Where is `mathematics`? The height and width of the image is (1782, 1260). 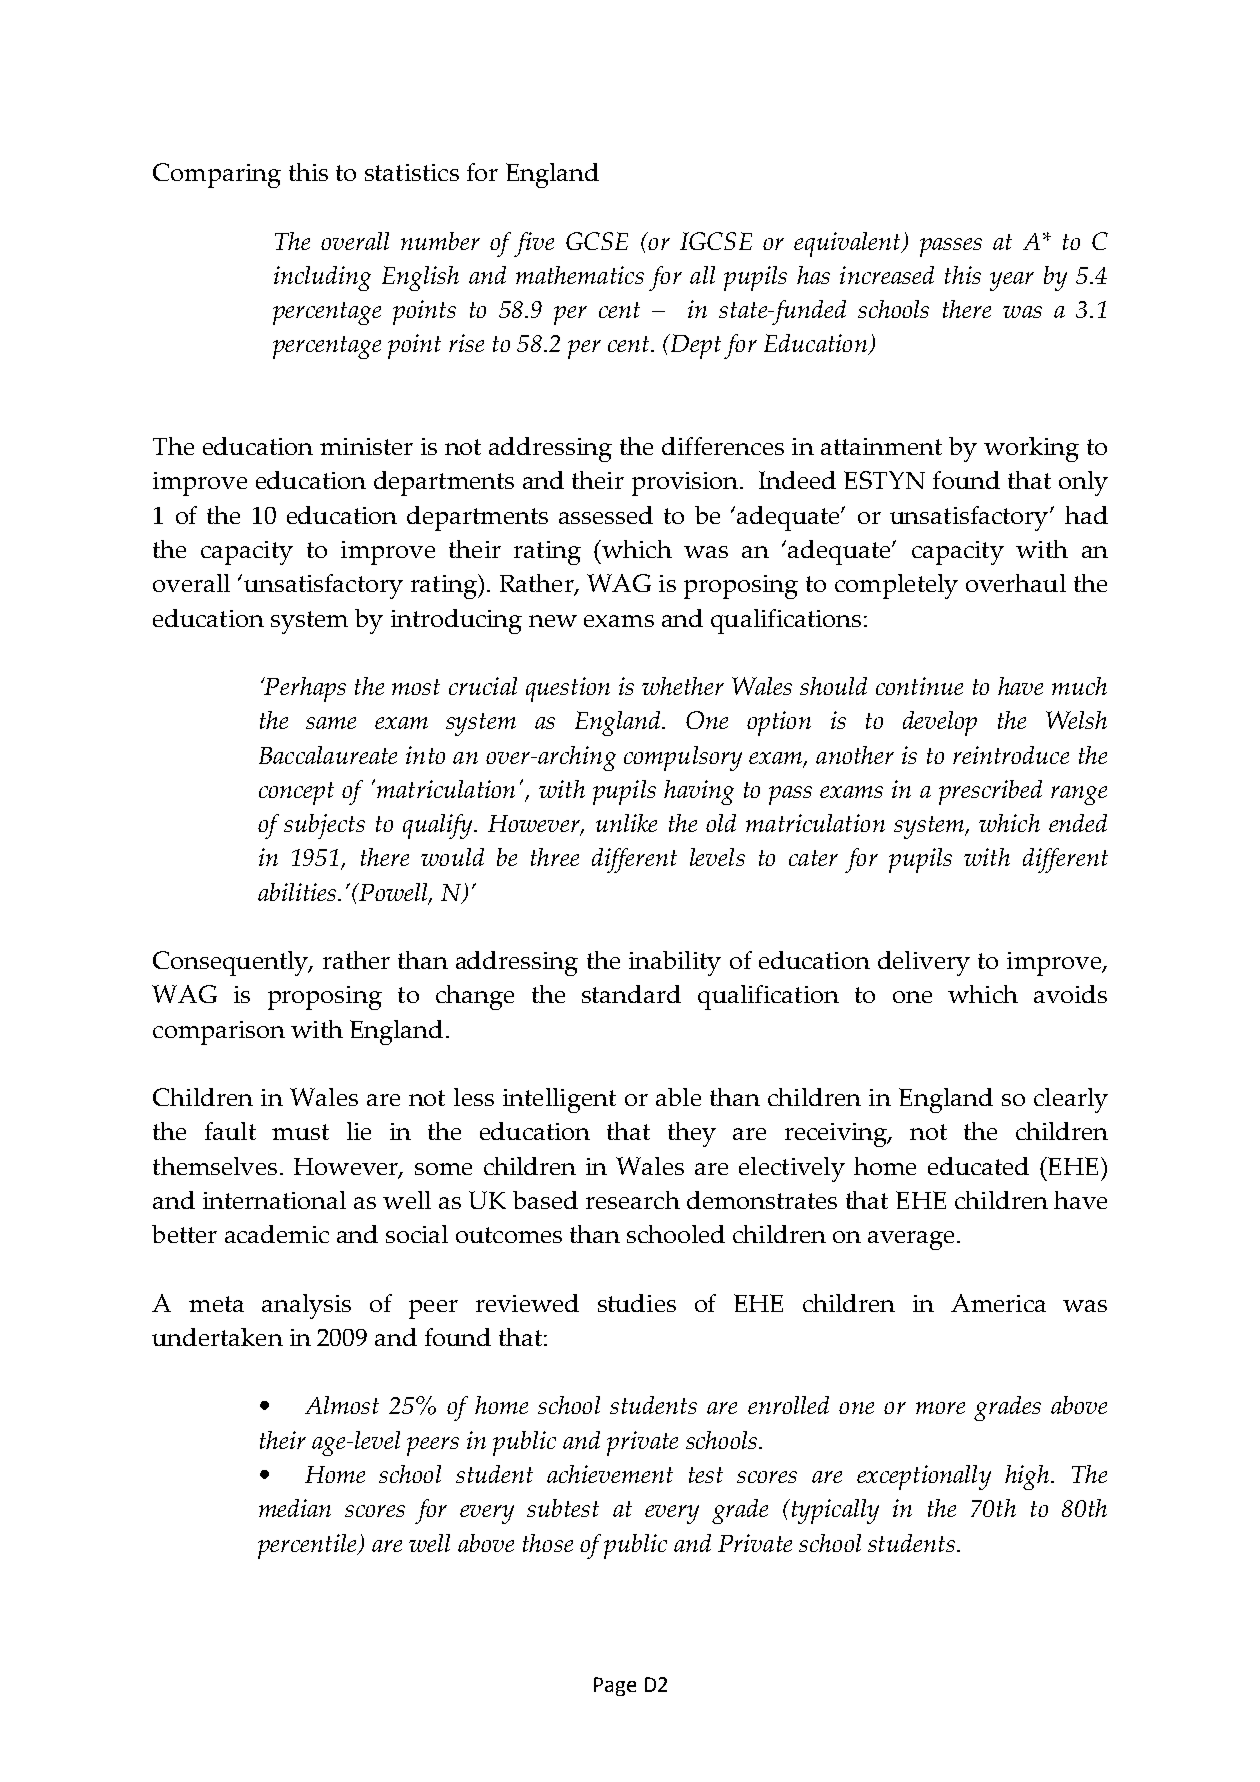
mathematics is located at coordinates (580, 275).
